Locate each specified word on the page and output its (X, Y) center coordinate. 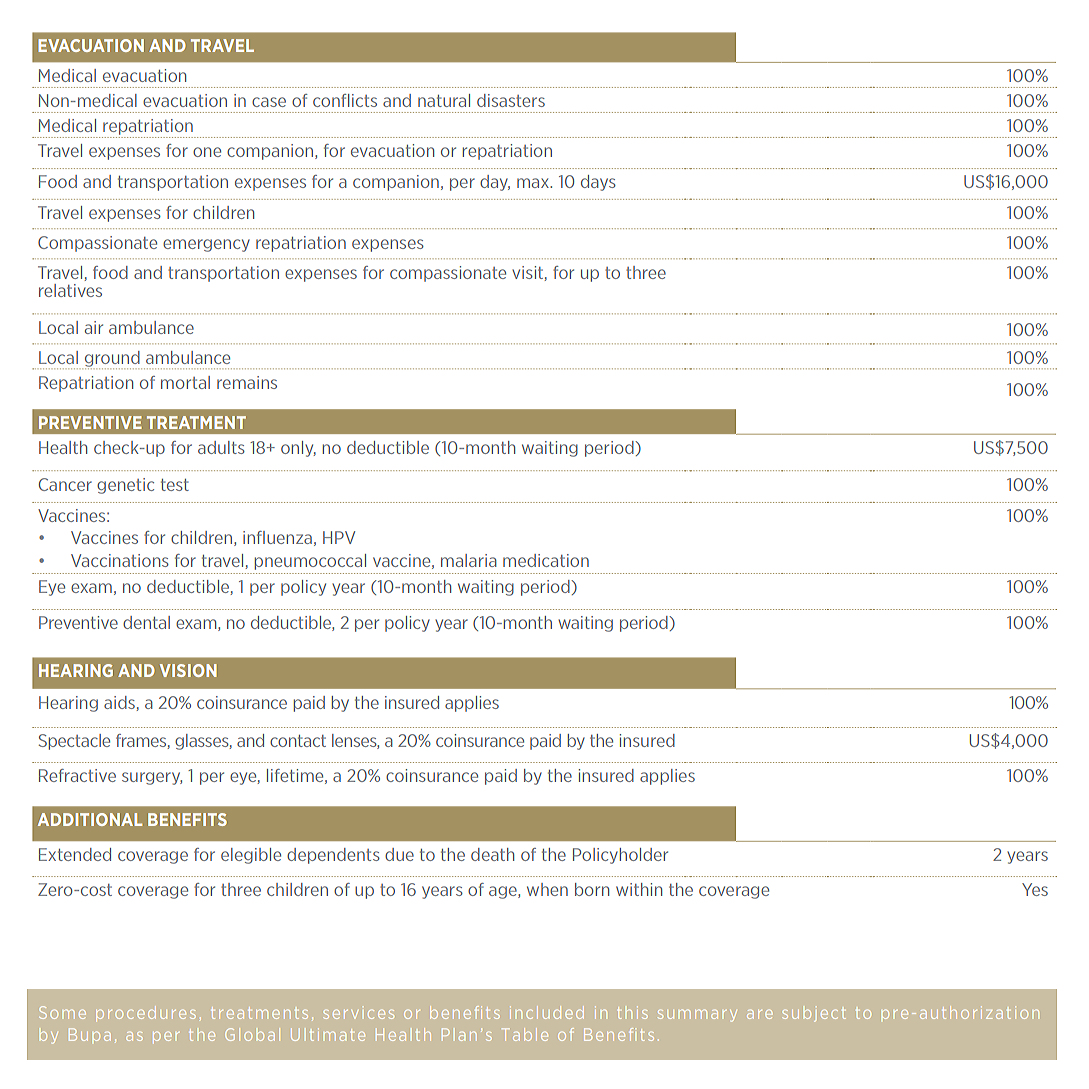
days (598, 183)
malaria (469, 560)
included (547, 1012)
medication (546, 560)
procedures (146, 1013)
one (207, 152)
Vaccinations (120, 560)
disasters (511, 100)
